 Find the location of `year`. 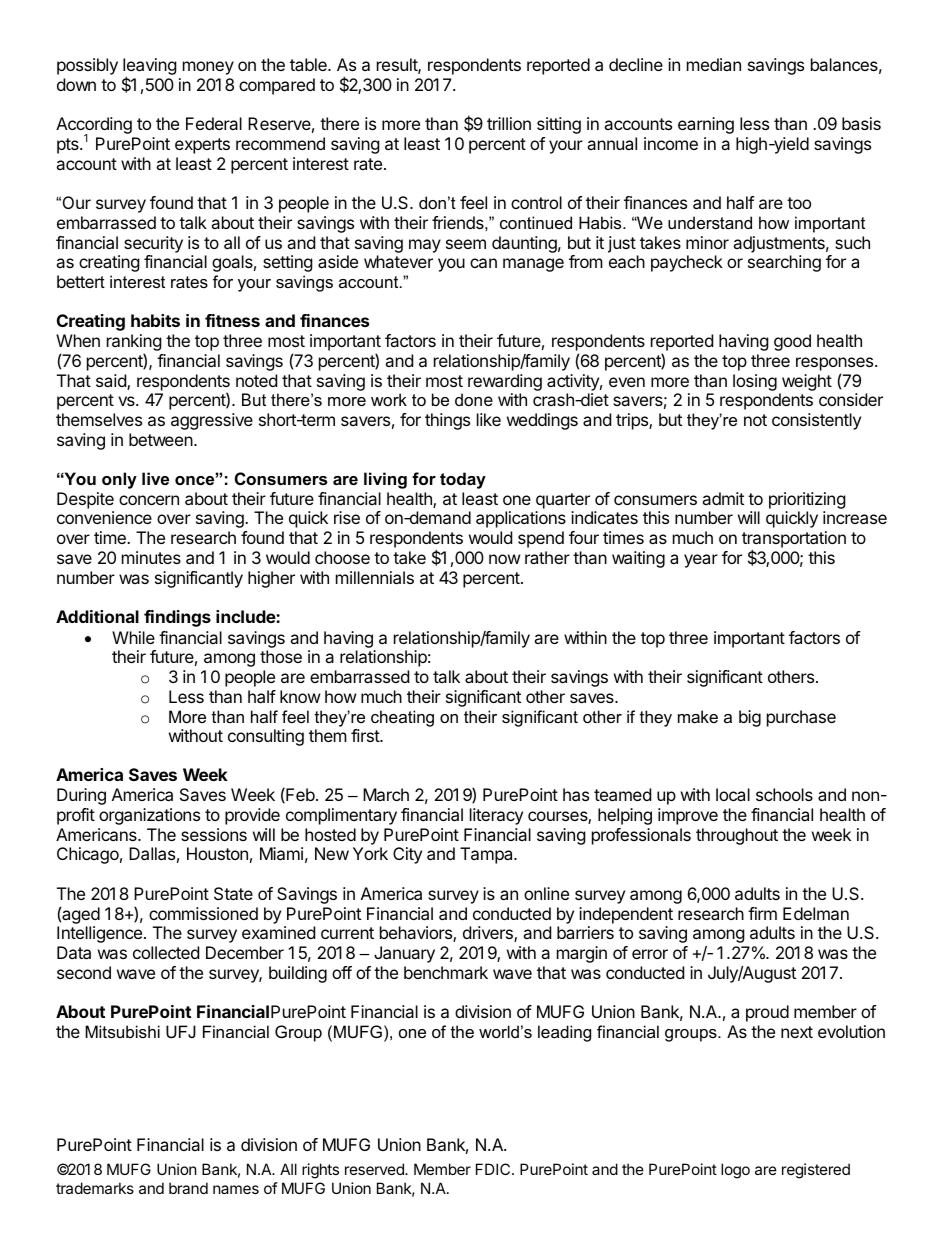

year is located at coordinates (701, 561).
